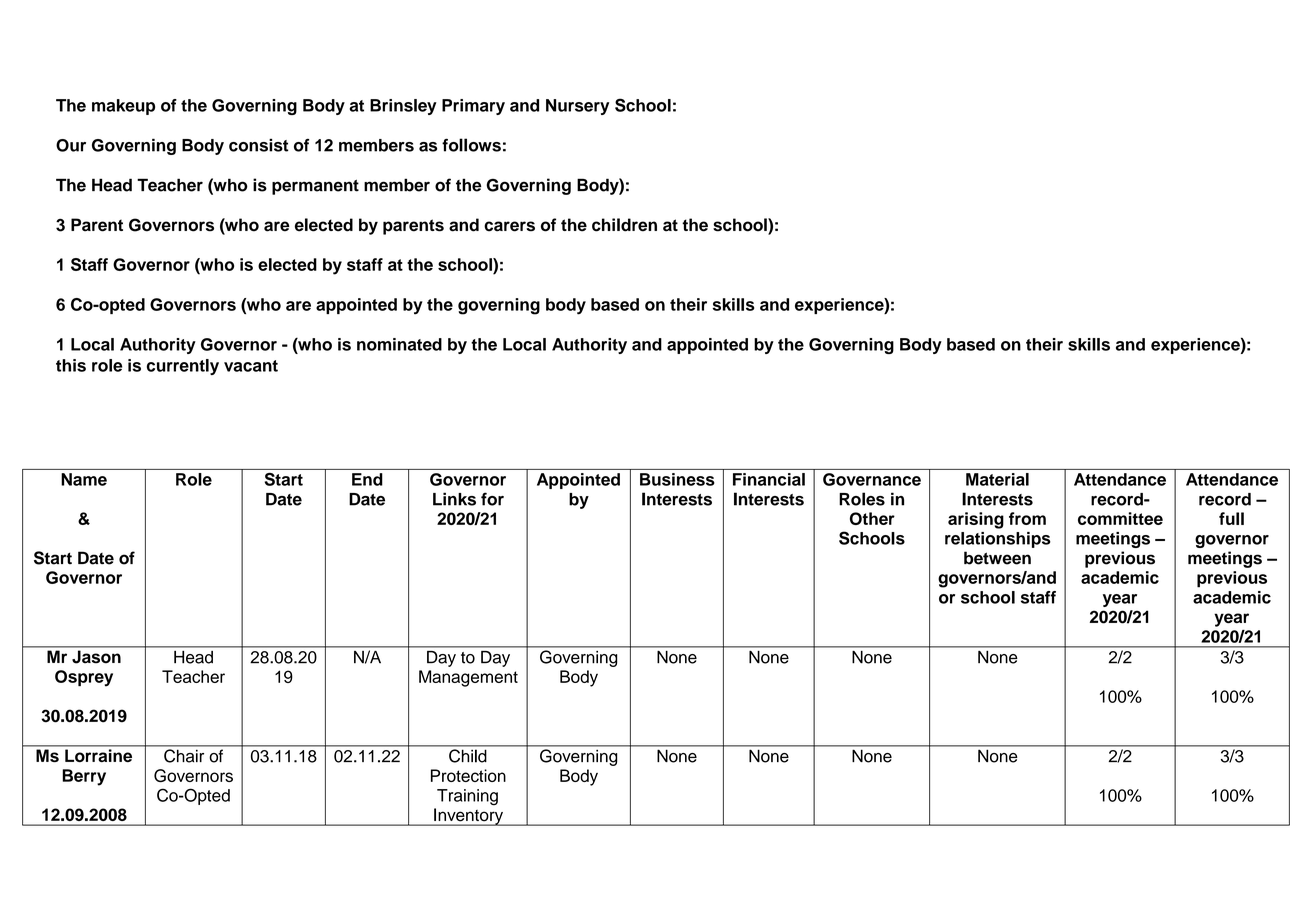  I want to click on Nursery, so click(577, 107).
